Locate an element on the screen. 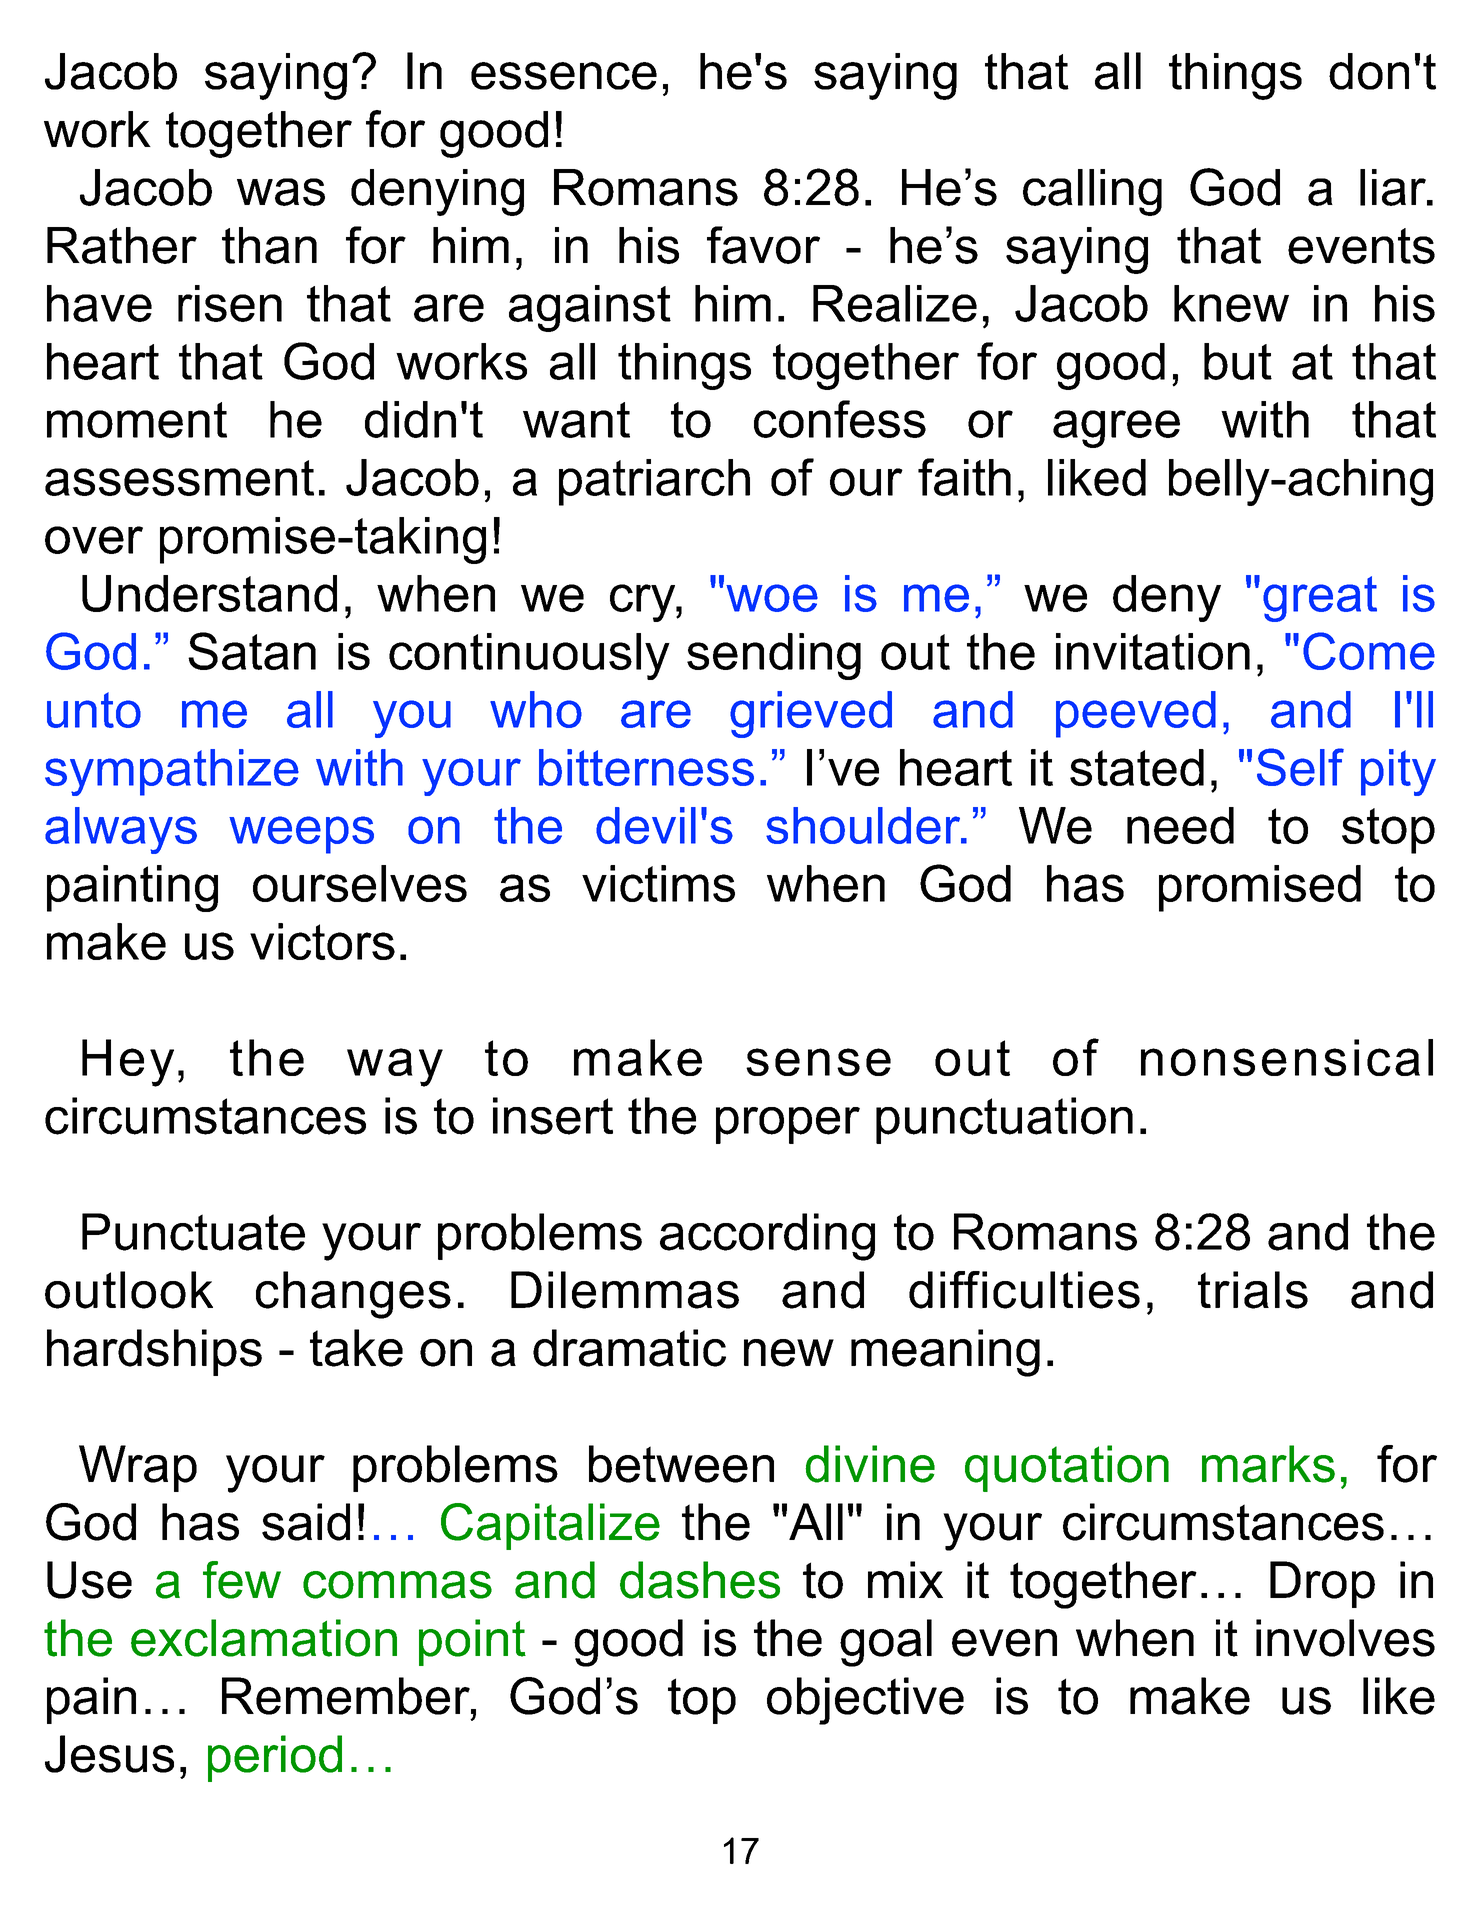  was is located at coordinates (281, 192).
